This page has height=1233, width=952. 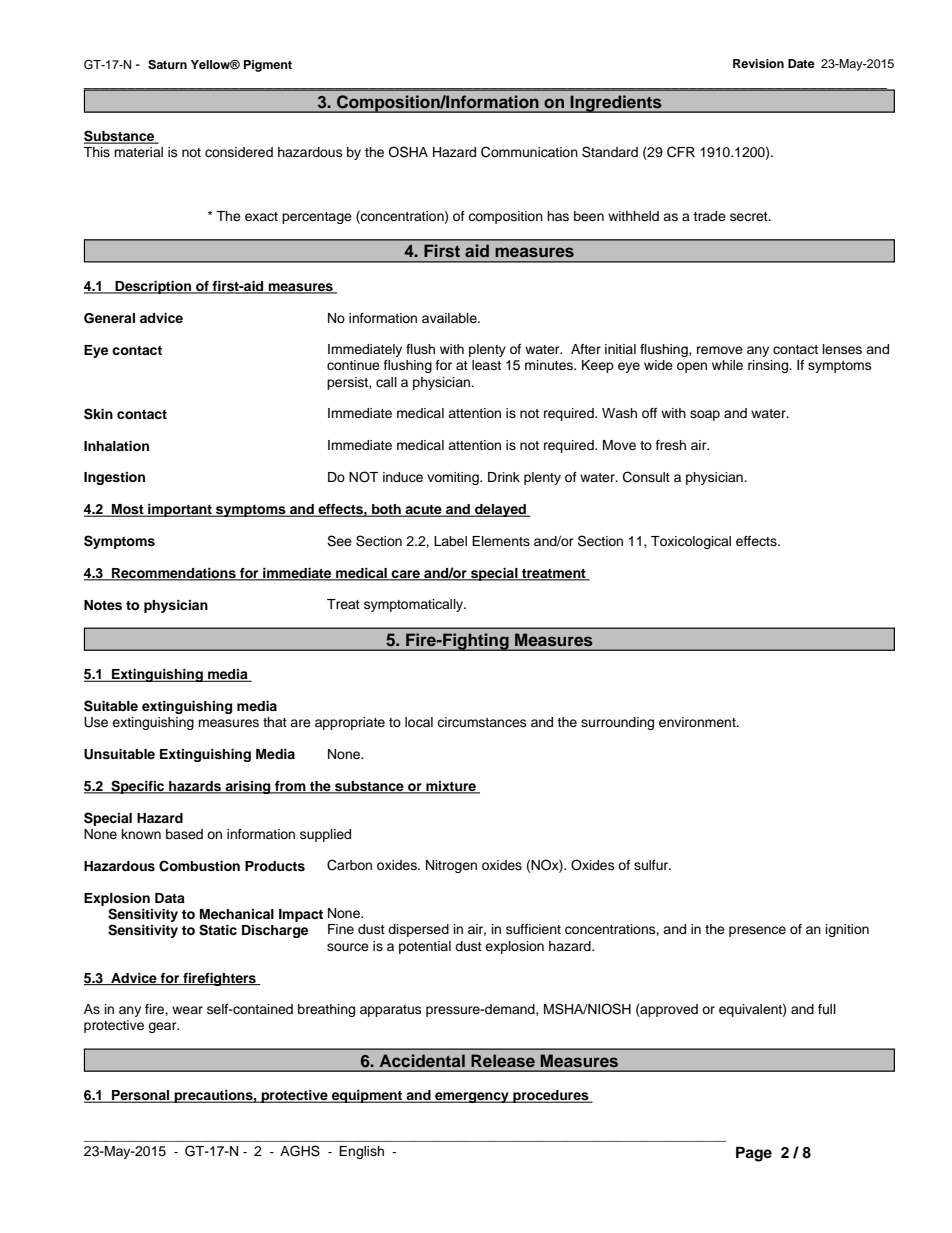 I want to click on Toxicological, so click(x=691, y=542).
